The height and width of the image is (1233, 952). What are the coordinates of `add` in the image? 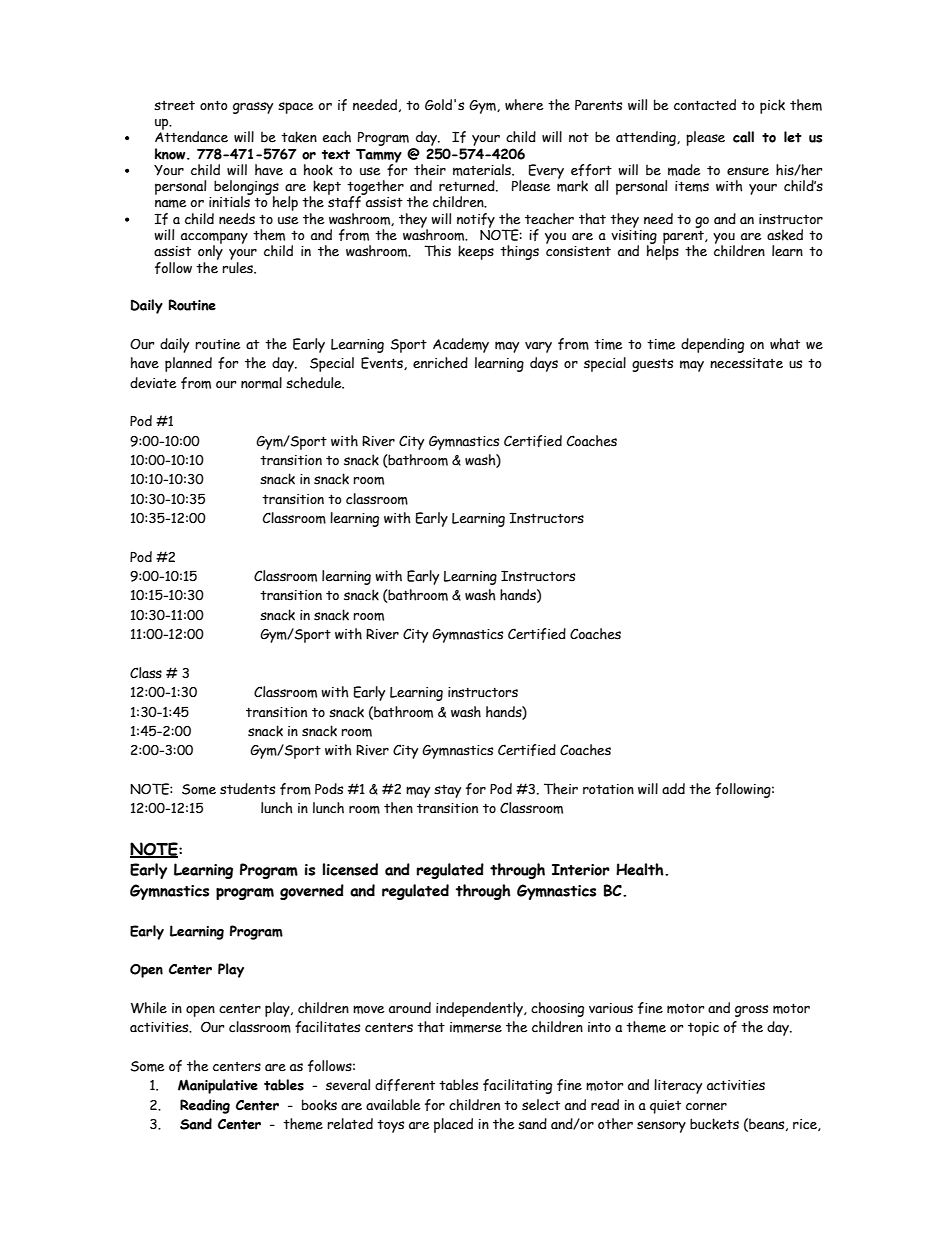 It's located at (673, 789).
